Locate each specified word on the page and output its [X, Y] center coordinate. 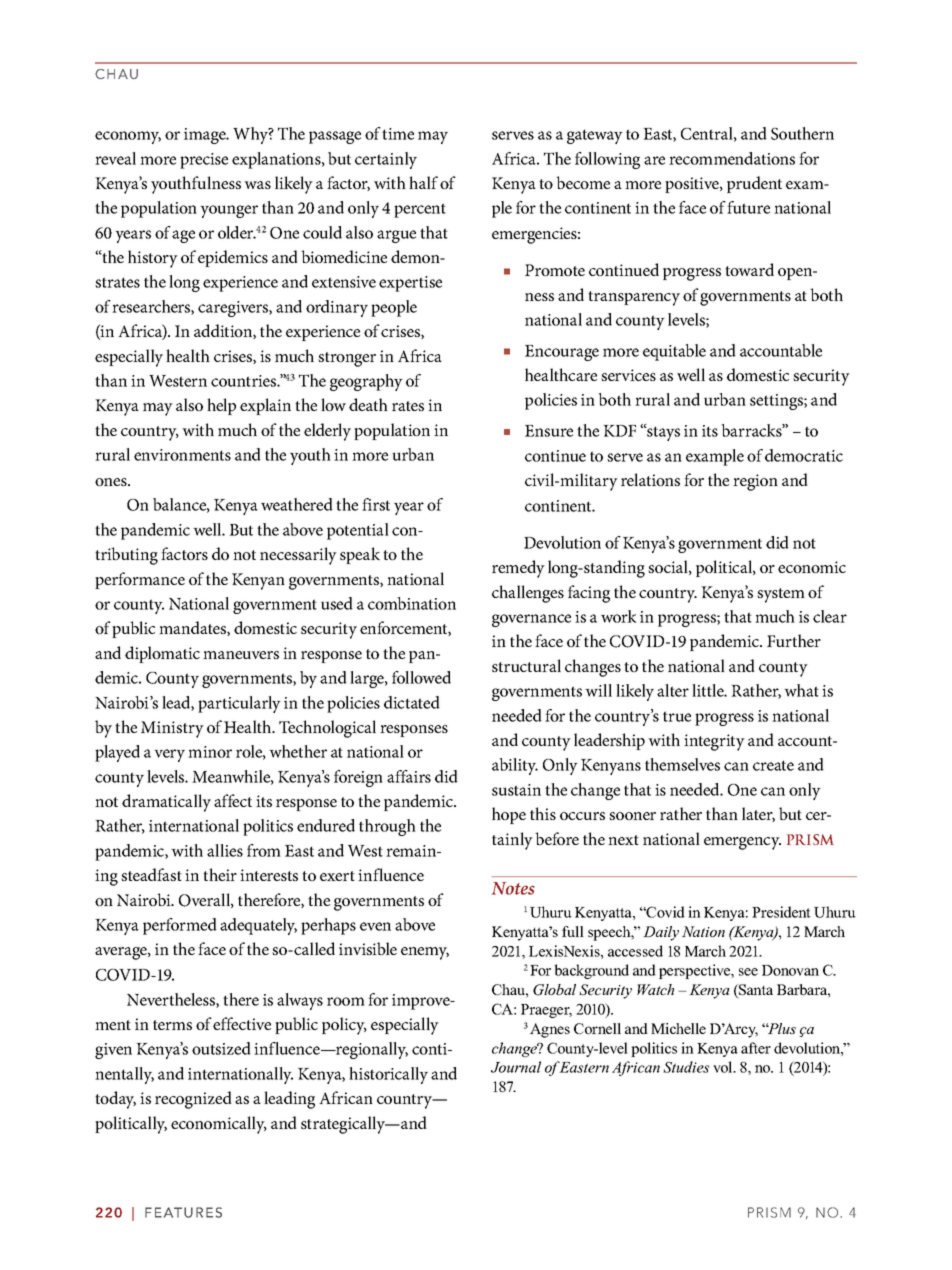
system [781, 595]
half [423, 182]
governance [531, 620]
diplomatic [162, 654]
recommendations [732, 158]
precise [204, 161]
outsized [221, 1048]
